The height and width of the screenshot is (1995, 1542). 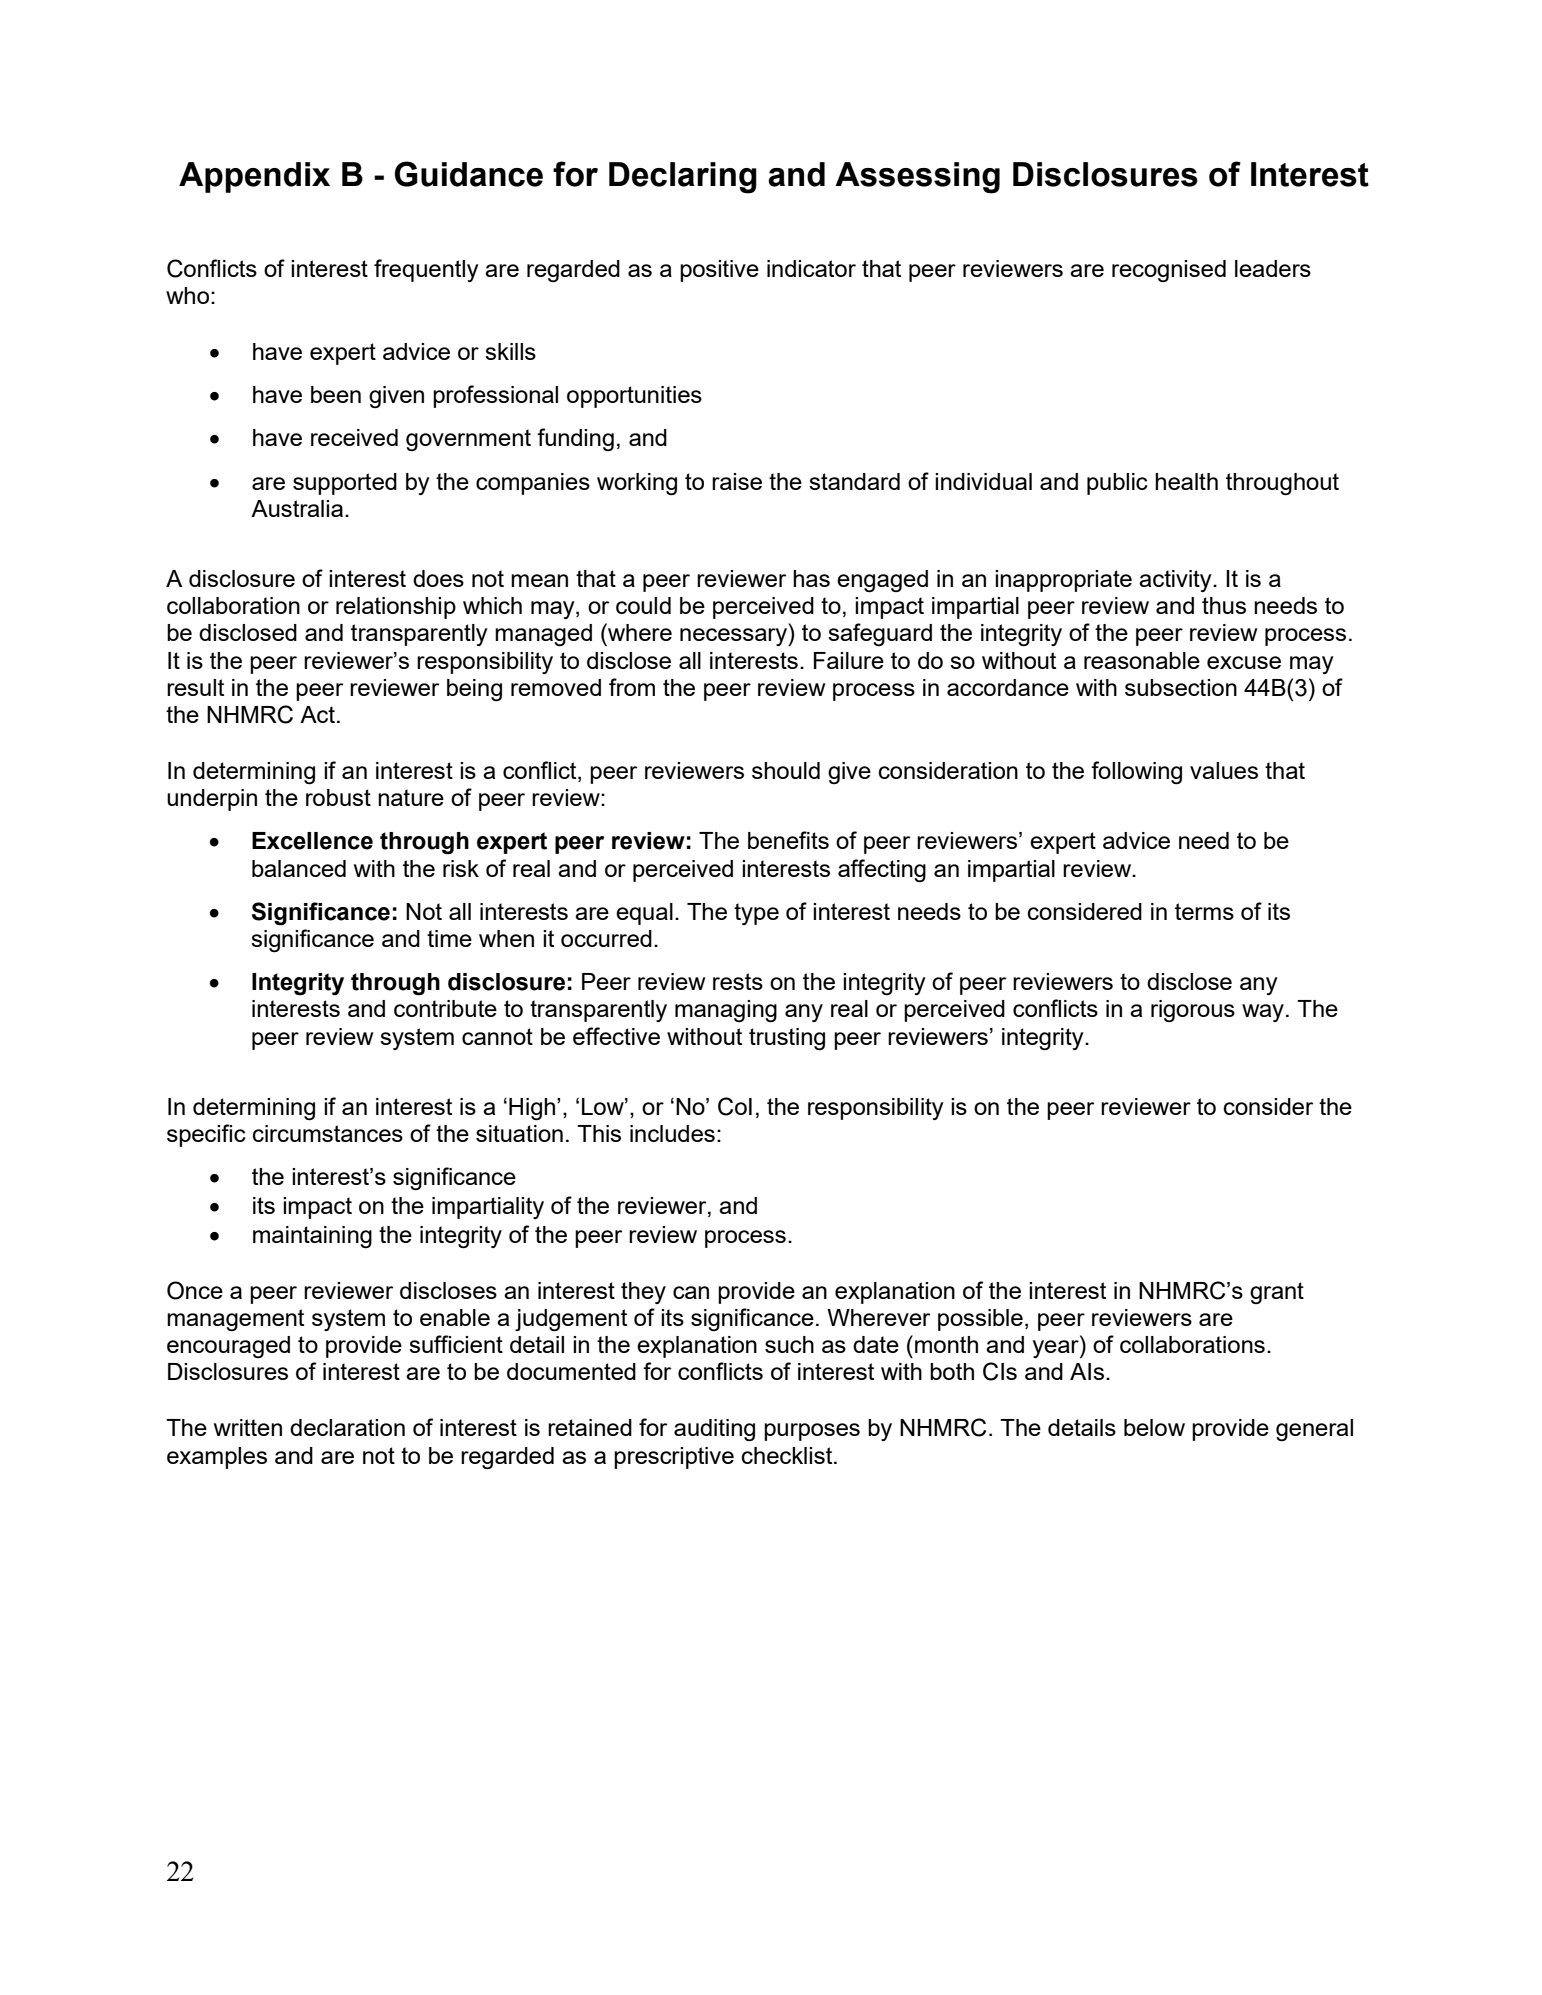 I want to click on relationship, so click(x=396, y=608).
